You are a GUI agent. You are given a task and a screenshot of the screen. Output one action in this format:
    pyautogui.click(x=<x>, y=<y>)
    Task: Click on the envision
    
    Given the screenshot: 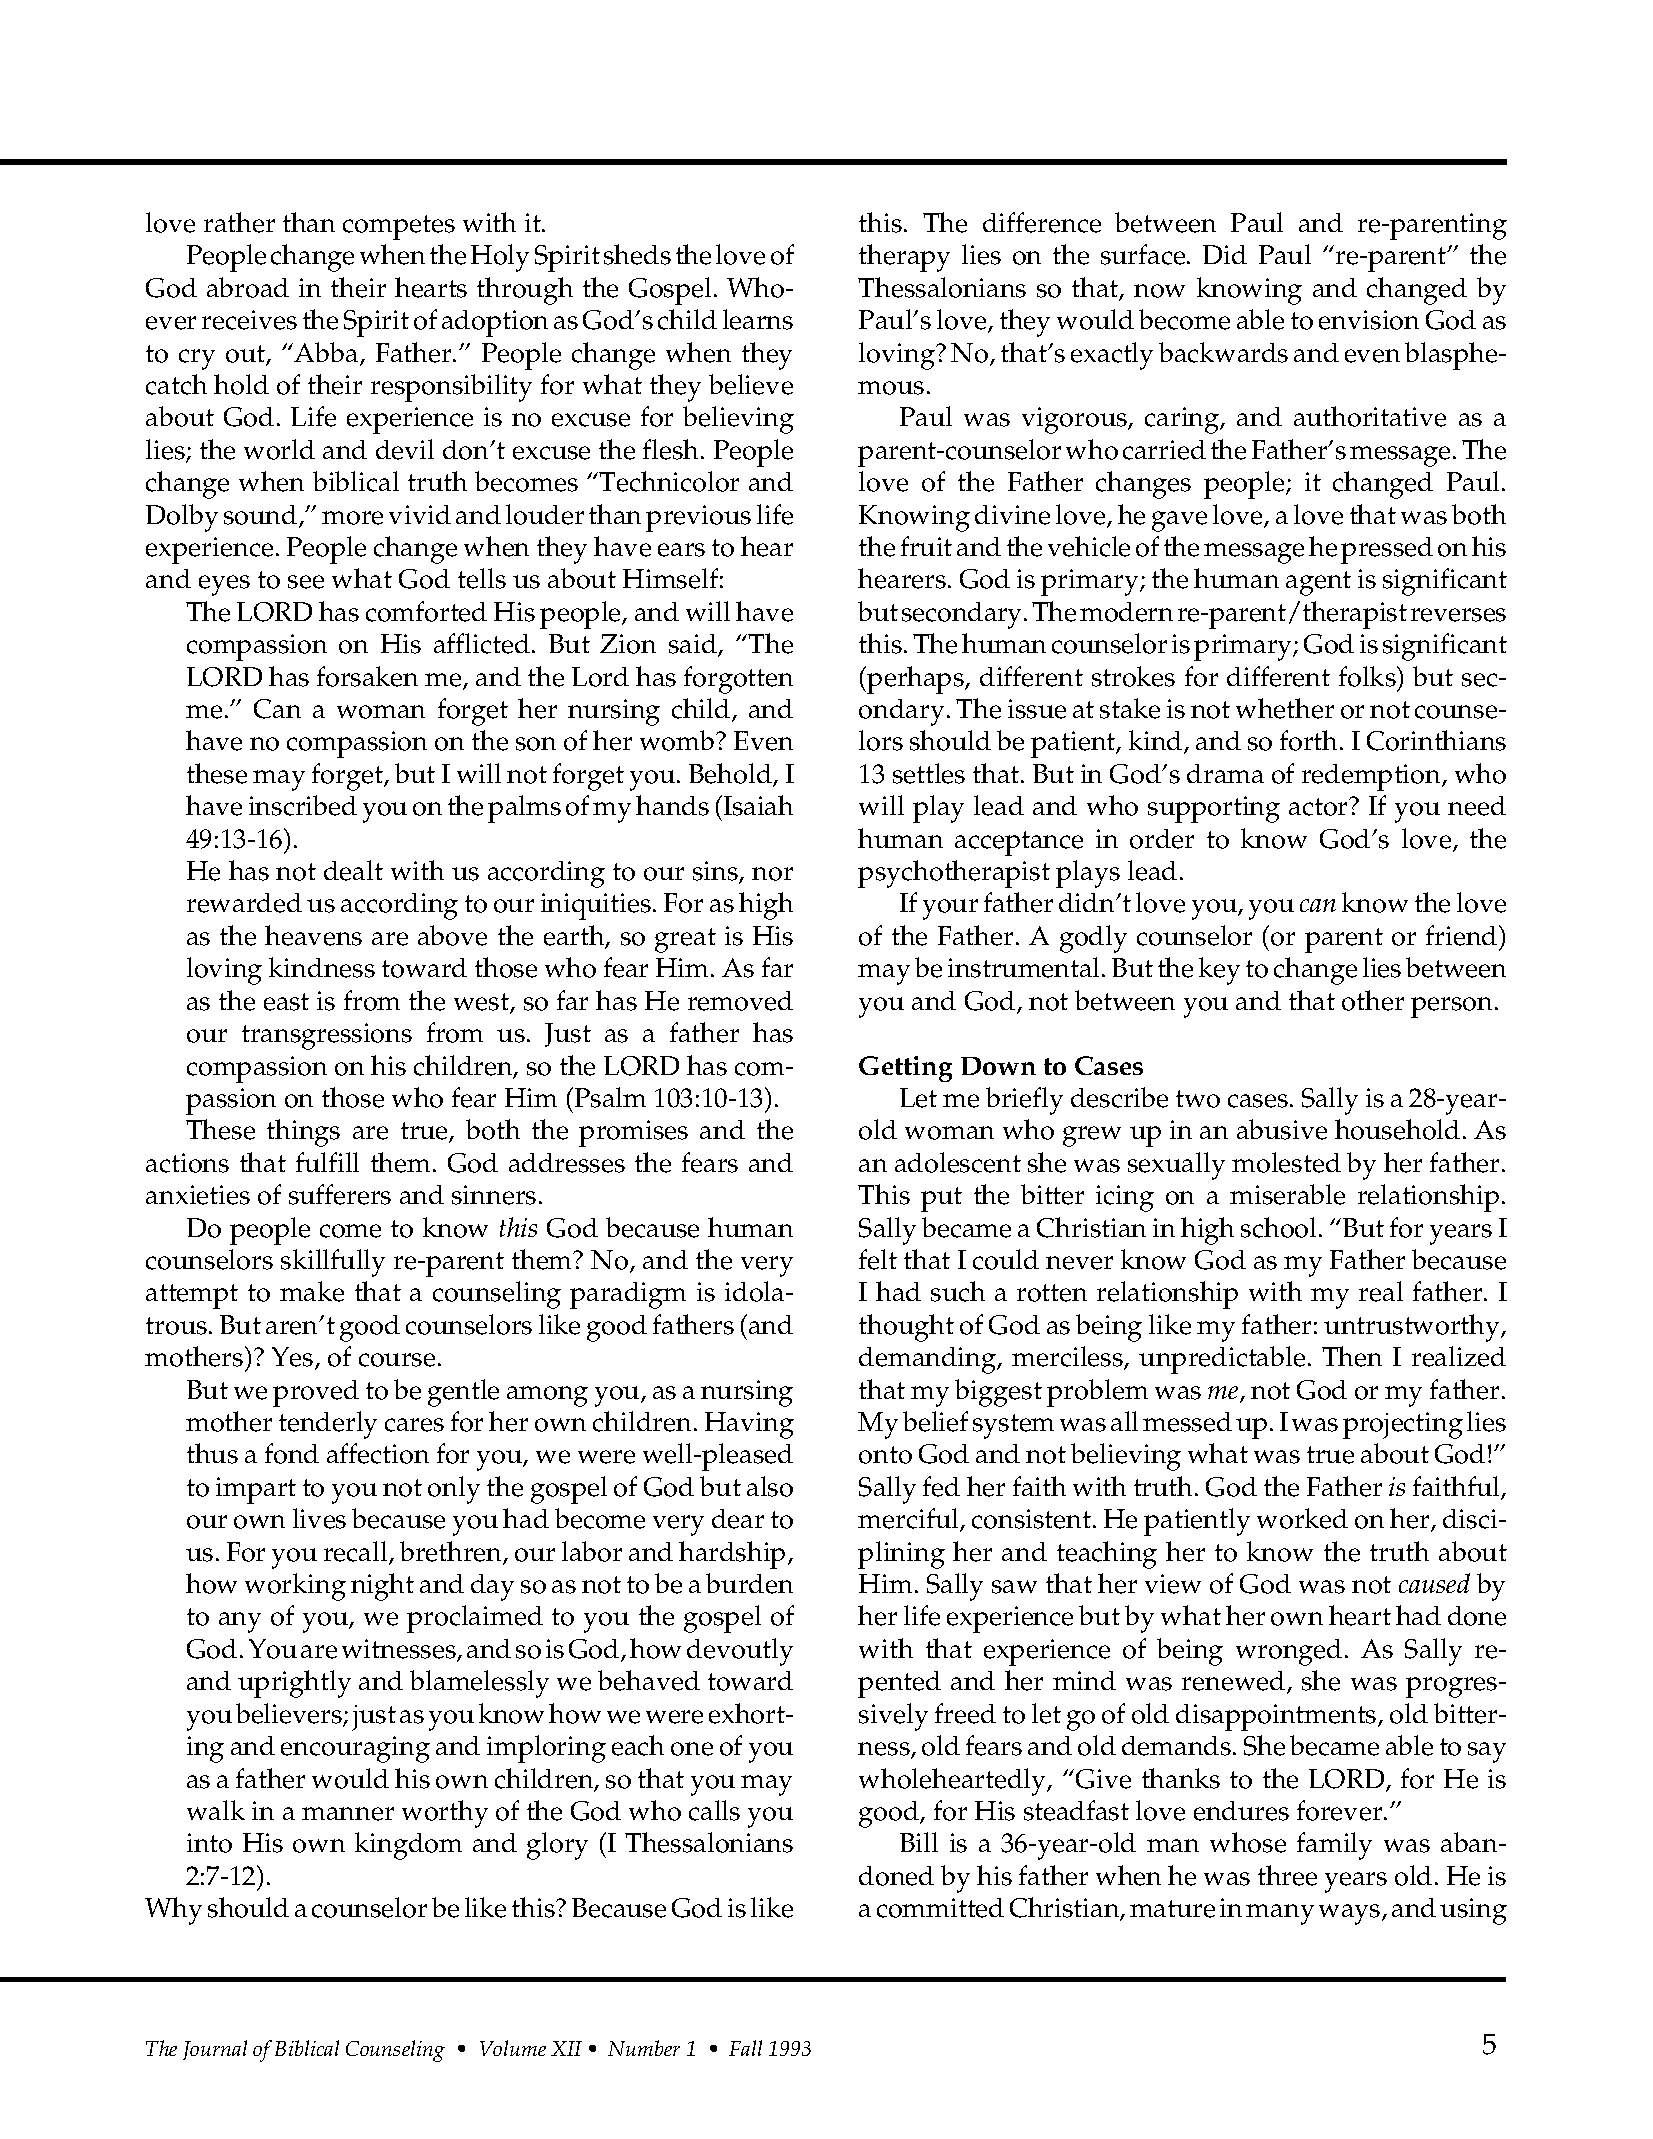 What is the action you would take?
    pyautogui.click(x=1369, y=320)
